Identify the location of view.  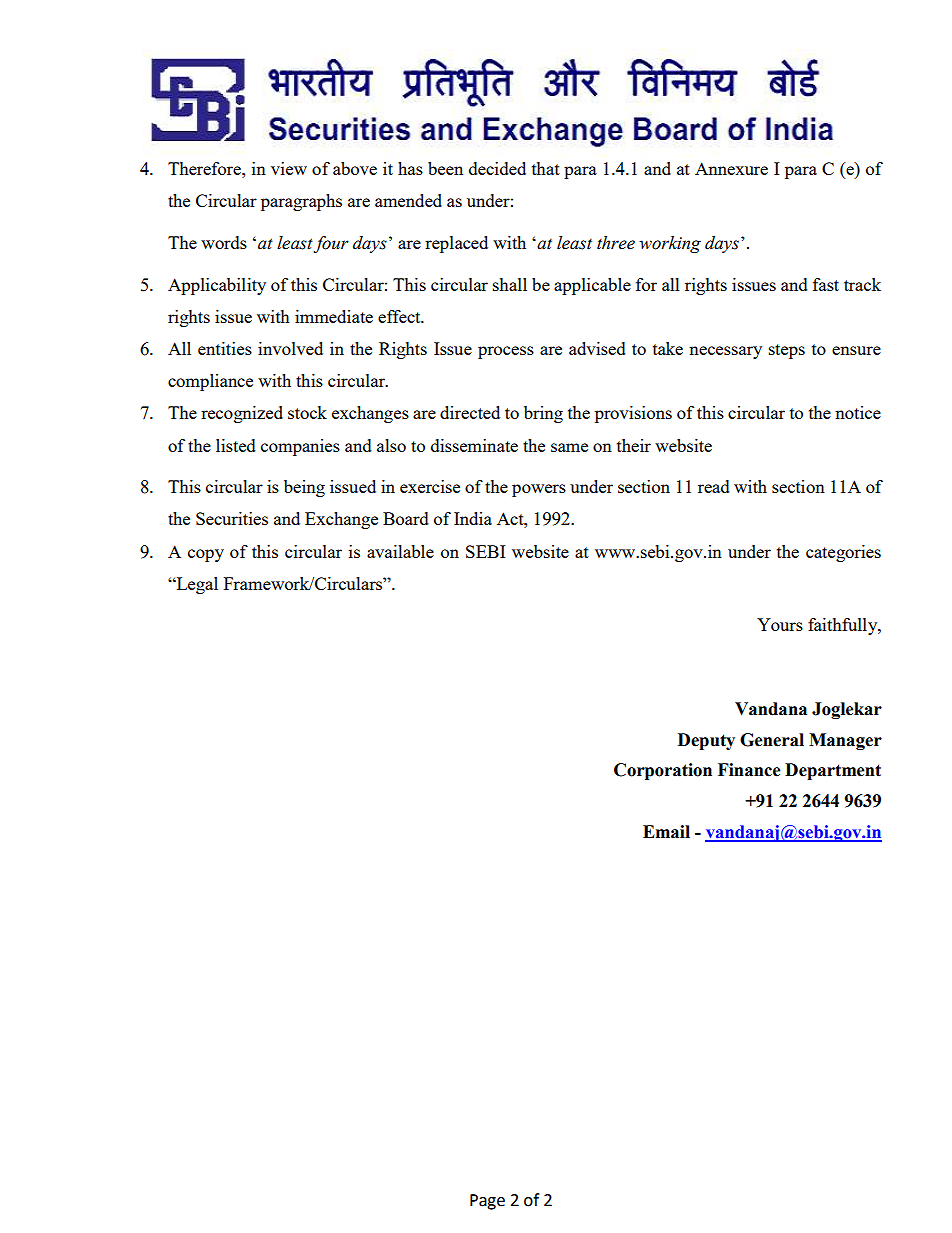
(289, 168).
